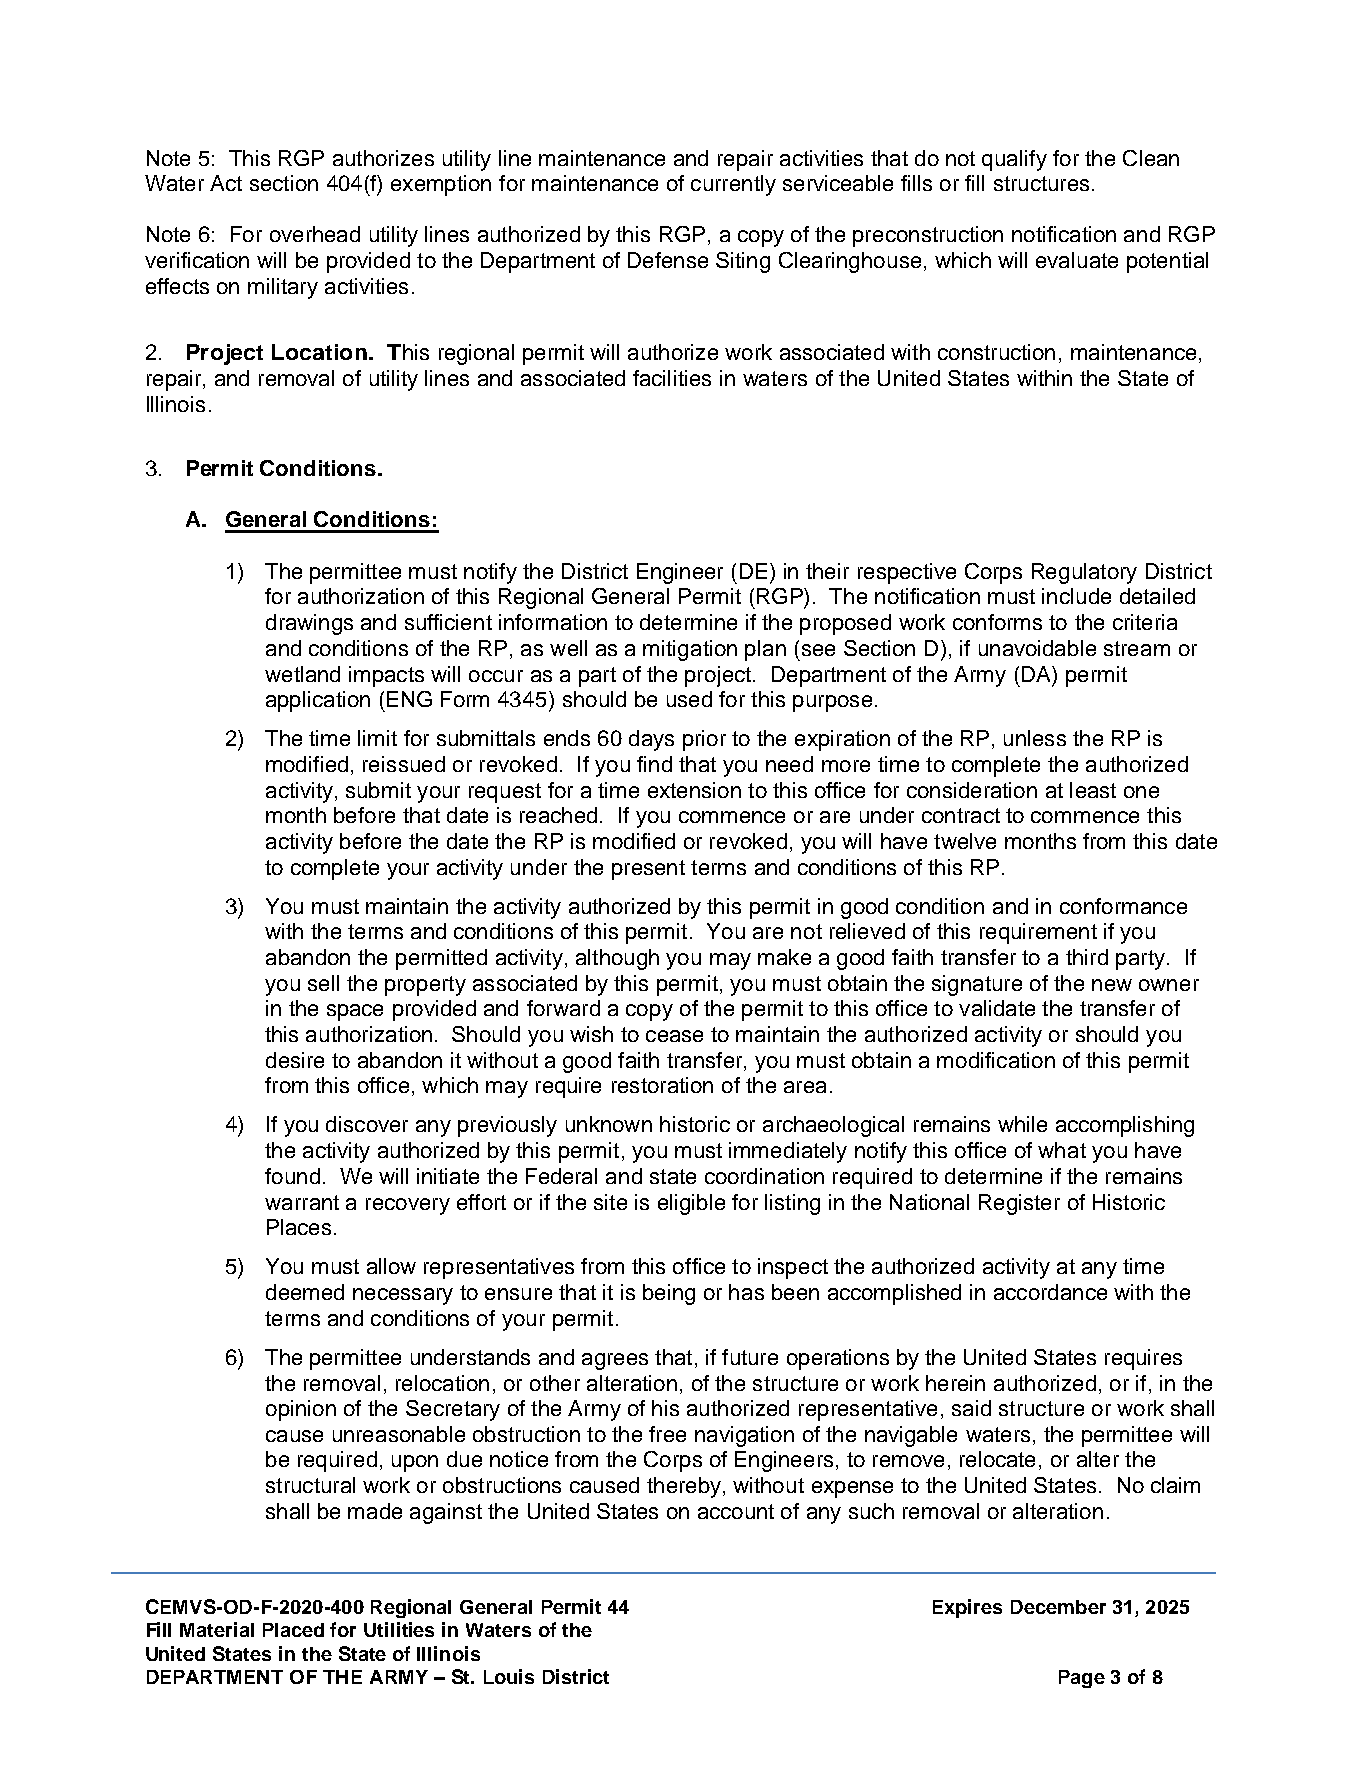 The height and width of the screenshot is (1768, 1366). What do you see at coordinates (1014, 160) in the screenshot?
I see `qualify` at bounding box center [1014, 160].
